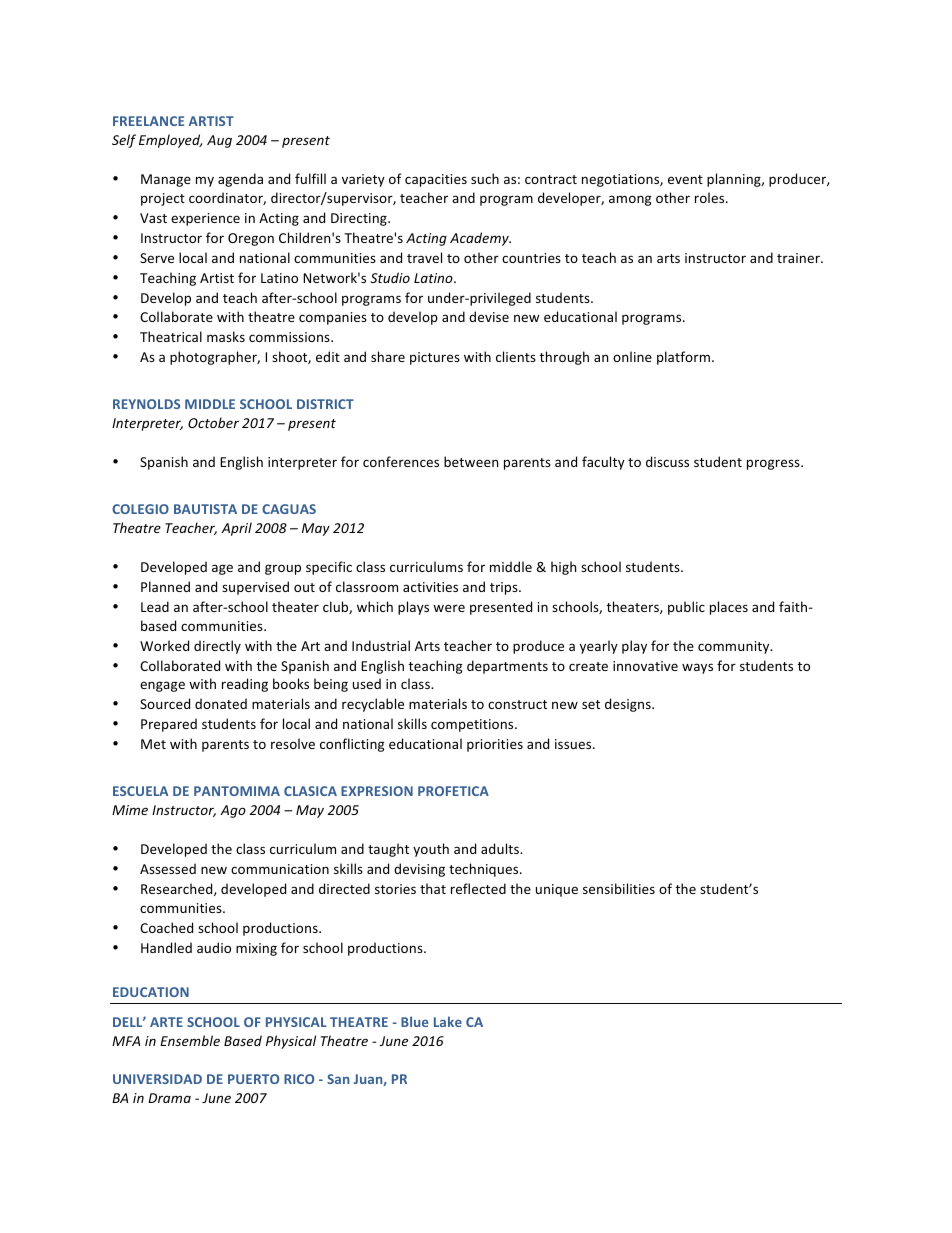 This page has width=952, height=1233. I want to click on Lake, so click(448, 1021).
